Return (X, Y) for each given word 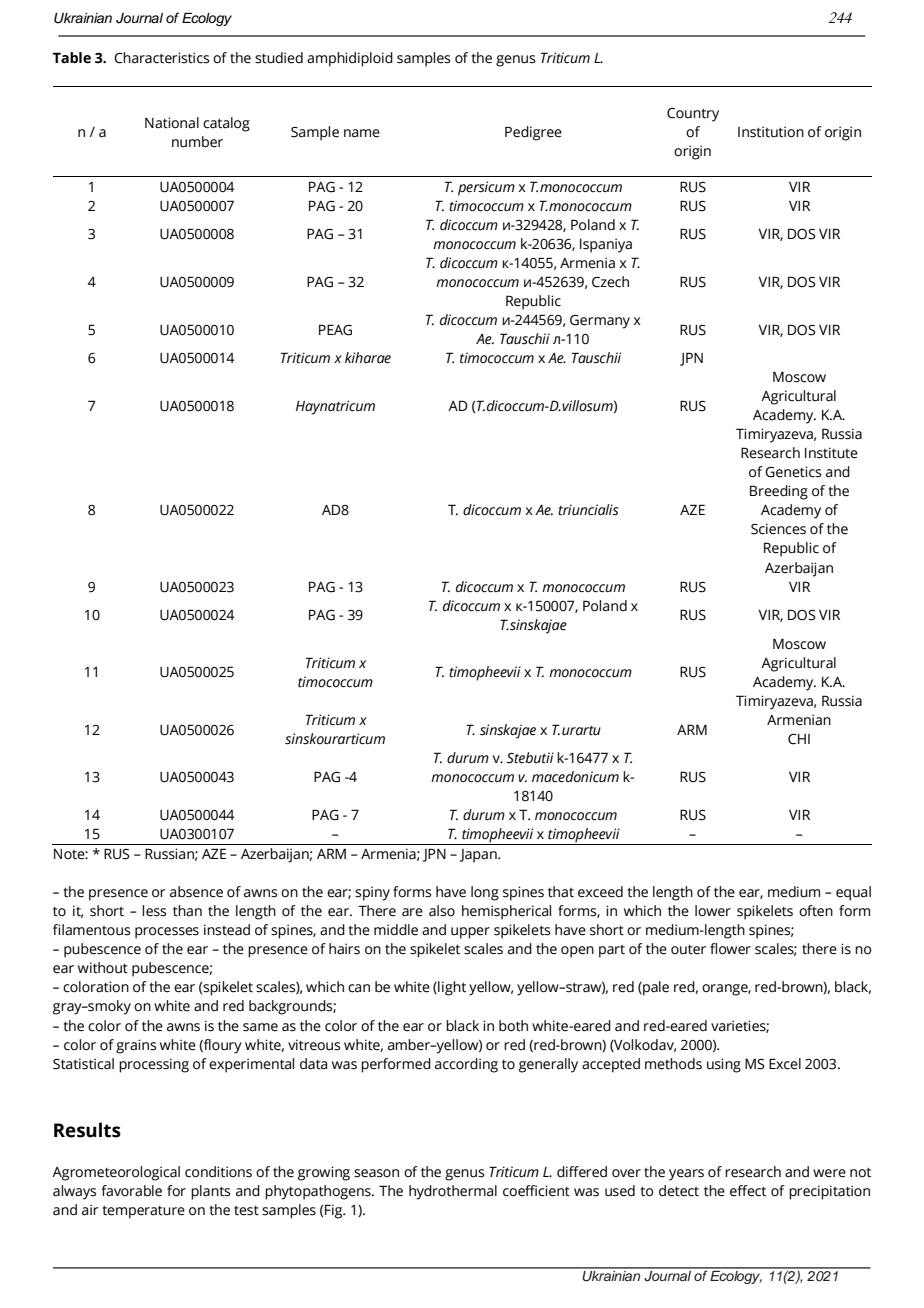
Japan (479, 856)
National (172, 123)
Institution (771, 132)
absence (196, 892)
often (816, 911)
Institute (831, 453)
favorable (131, 1191)
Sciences (778, 529)
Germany (600, 322)
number (197, 142)
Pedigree (533, 133)
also (442, 911)
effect (748, 1191)
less (154, 911)
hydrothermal (453, 1192)
